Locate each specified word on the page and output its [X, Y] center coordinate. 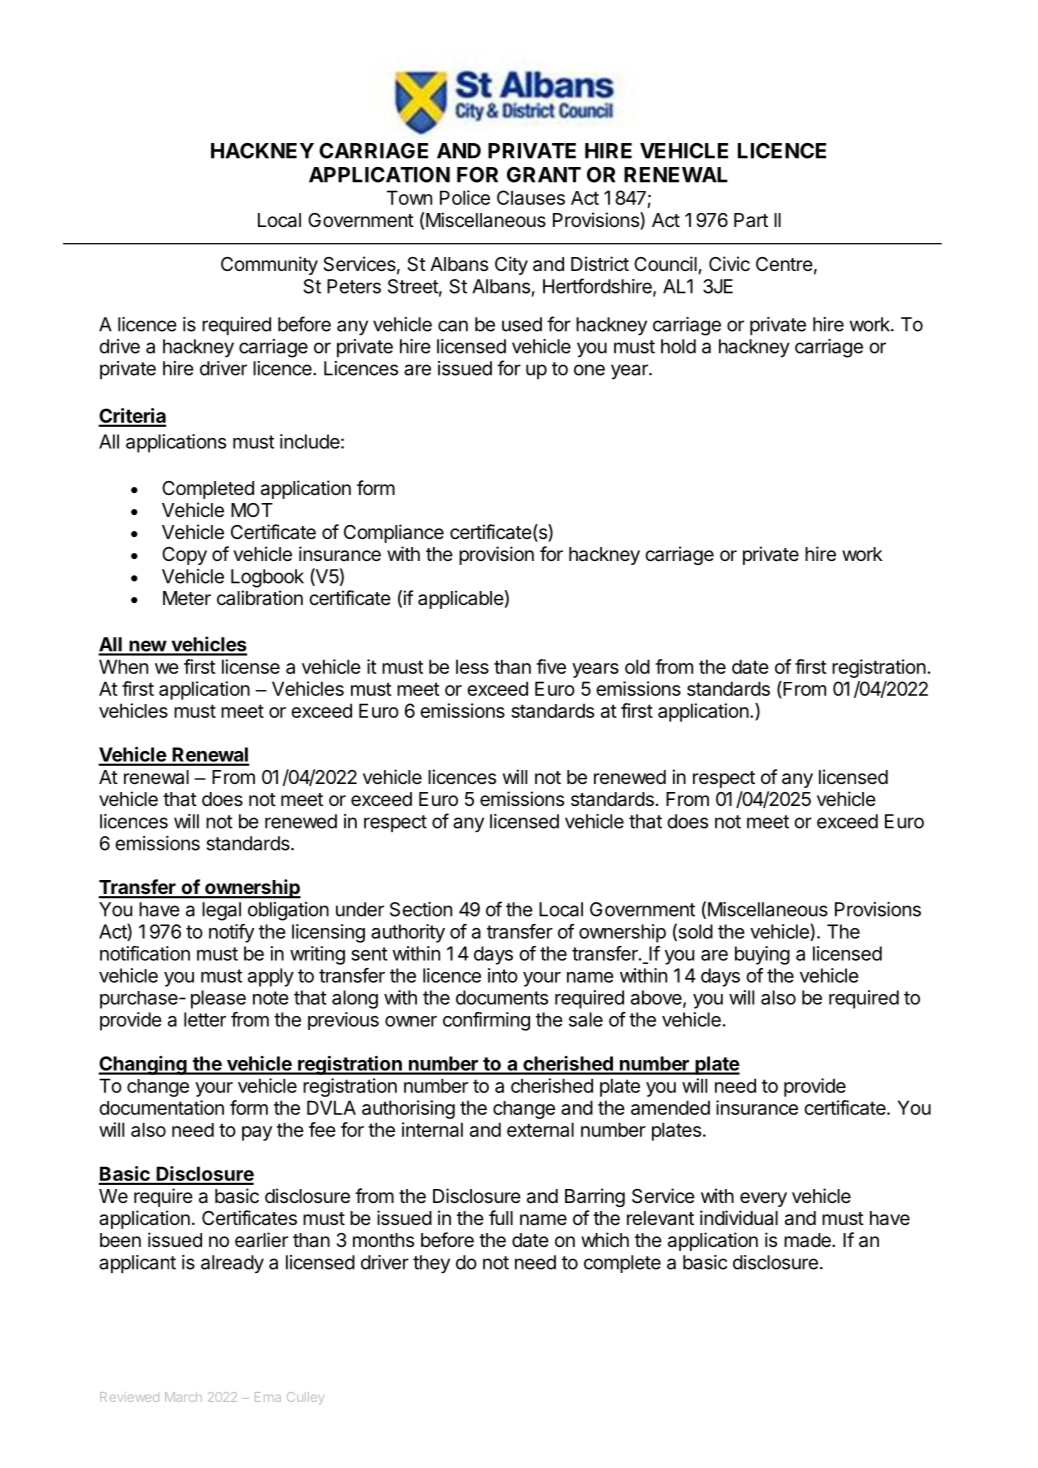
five [551, 666]
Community [269, 265]
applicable [461, 599]
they [431, 1264]
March [183, 1397]
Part [751, 220]
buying [762, 955]
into [503, 975]
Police [465, 197]
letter [205, 1019]
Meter [187, 598]
